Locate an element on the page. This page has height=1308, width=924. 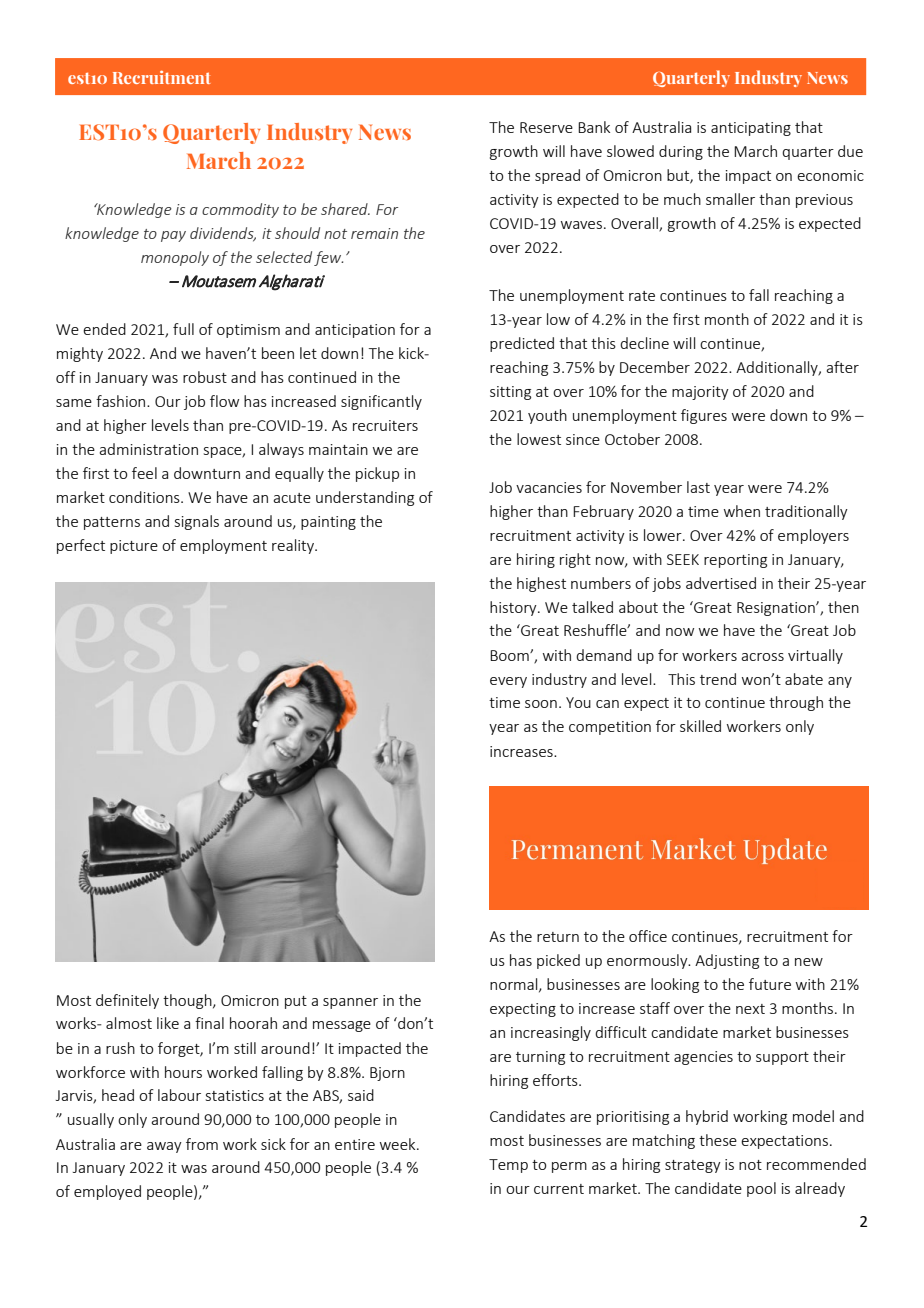
anticipating is located at coordinates (751, 129).
